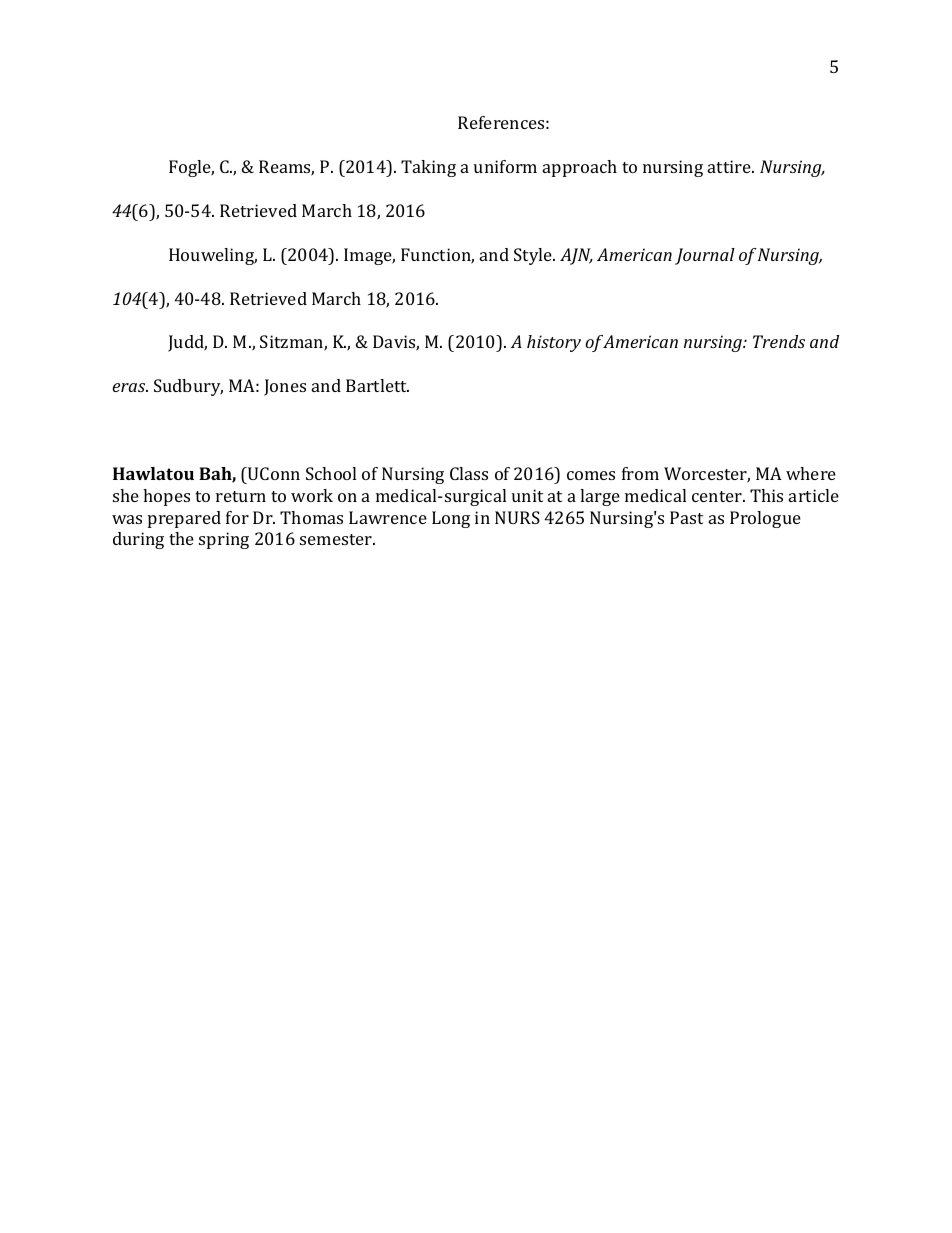 The width and height of the screenshot is (952, 1233). Describe the element at coordinates (505, 166) in the screenshot. I see `uniform` at that location.
